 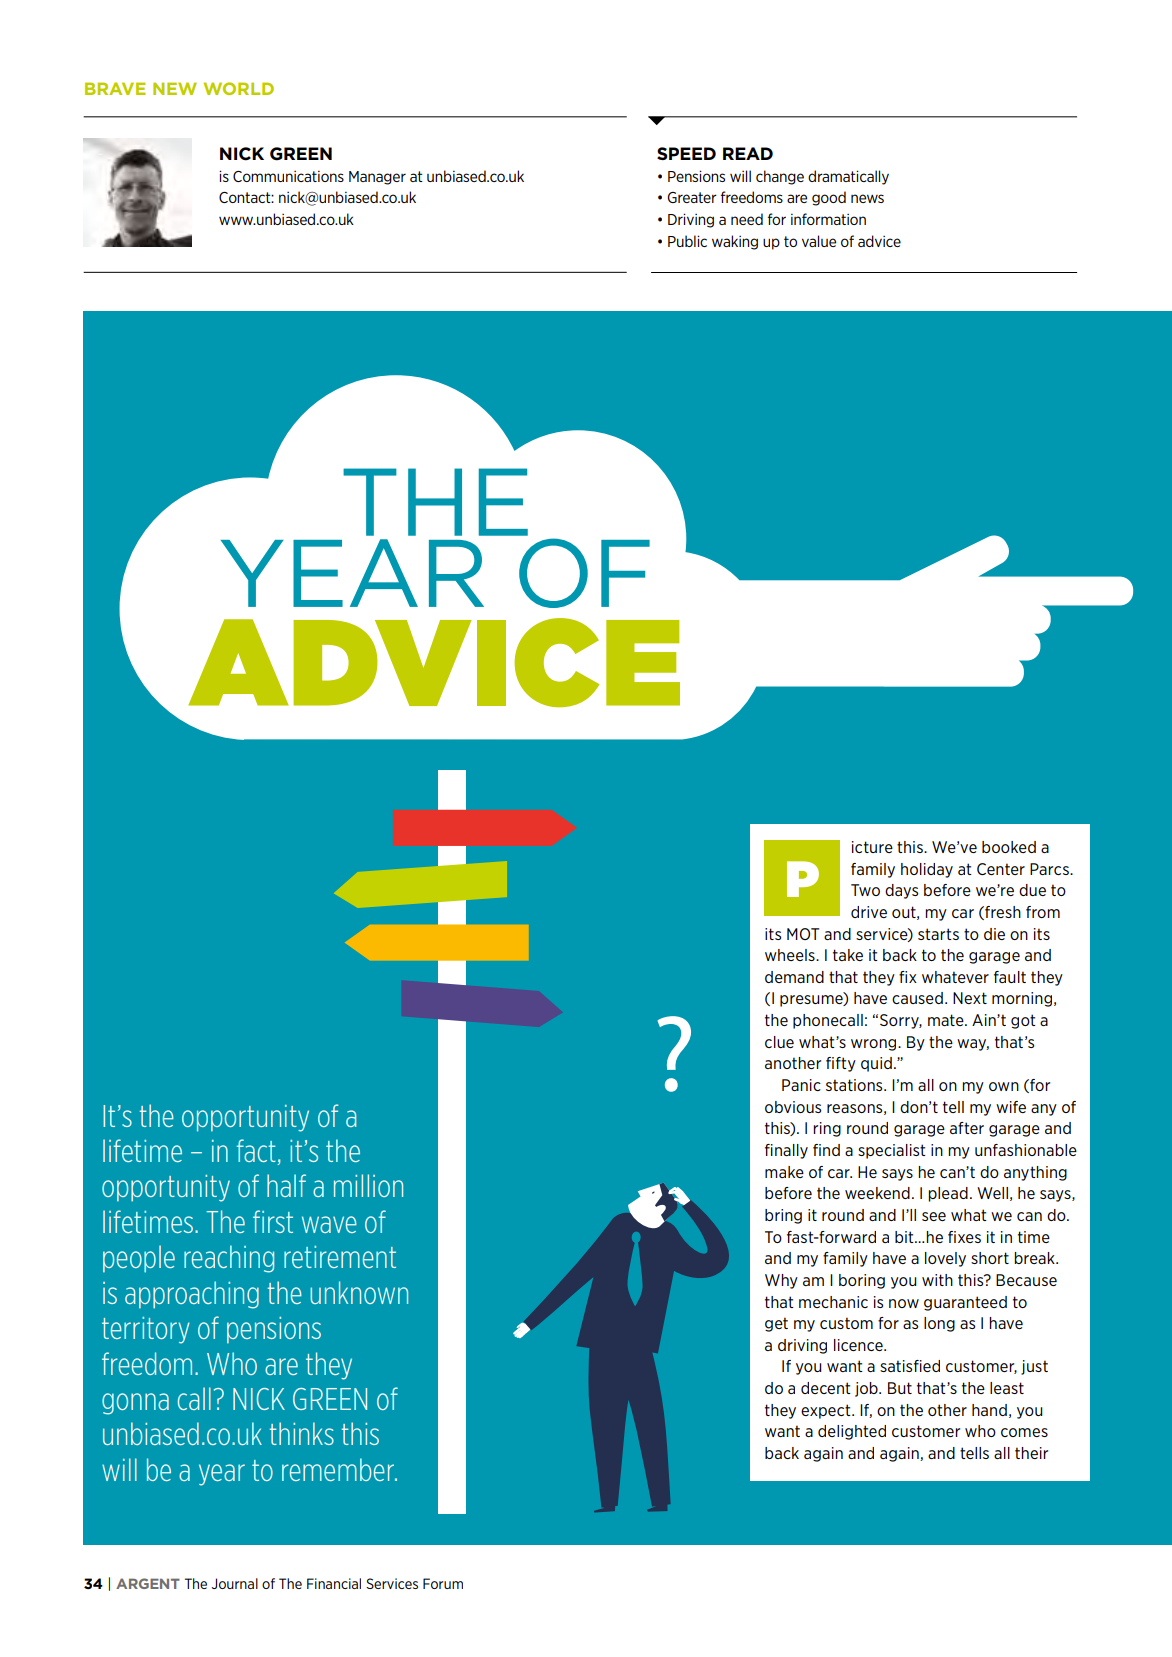 What do you see at coordinates (865, 890) in the page?
I see `Two` at bounding box center [865, 890].
